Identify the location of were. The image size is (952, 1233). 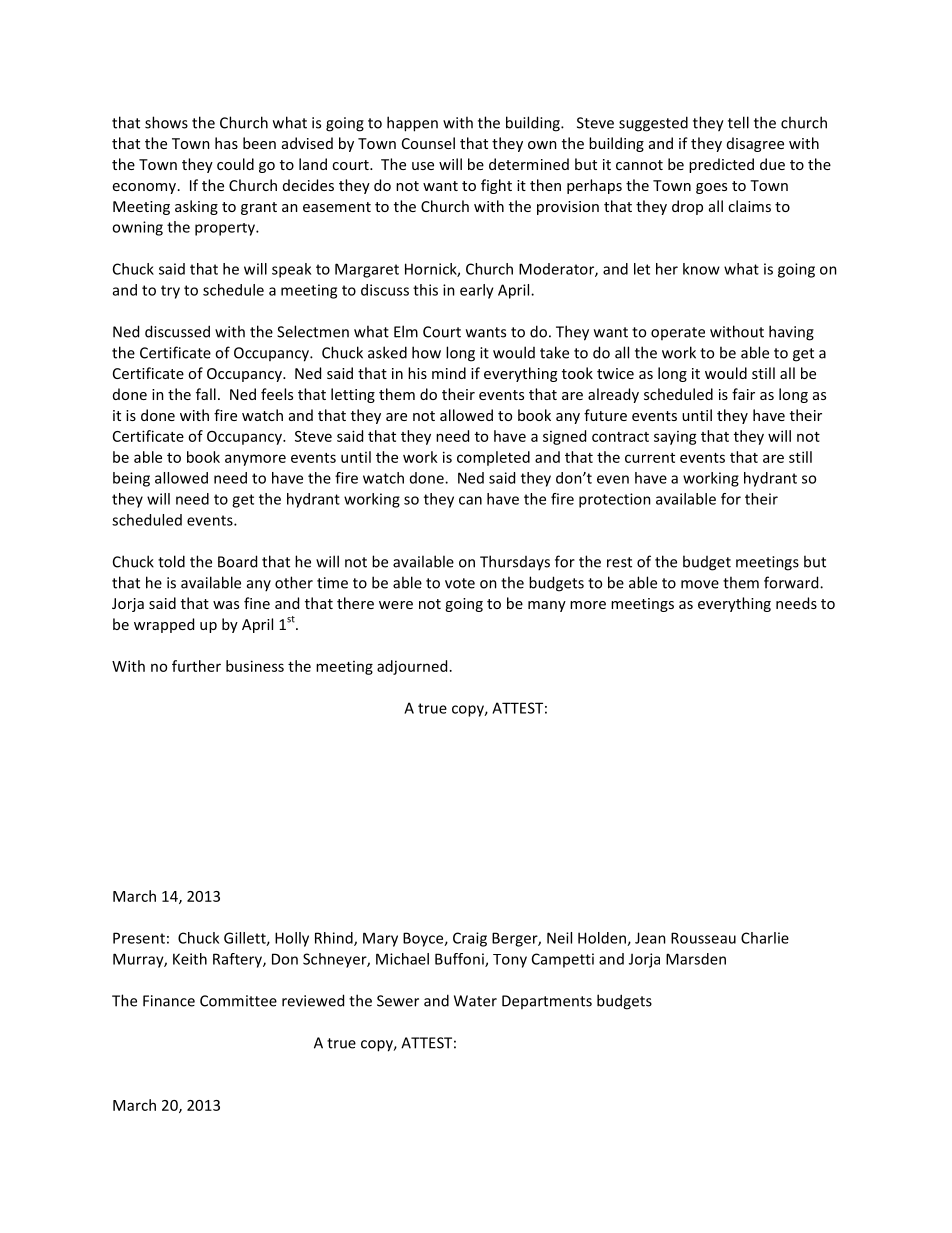
(396, 605).
